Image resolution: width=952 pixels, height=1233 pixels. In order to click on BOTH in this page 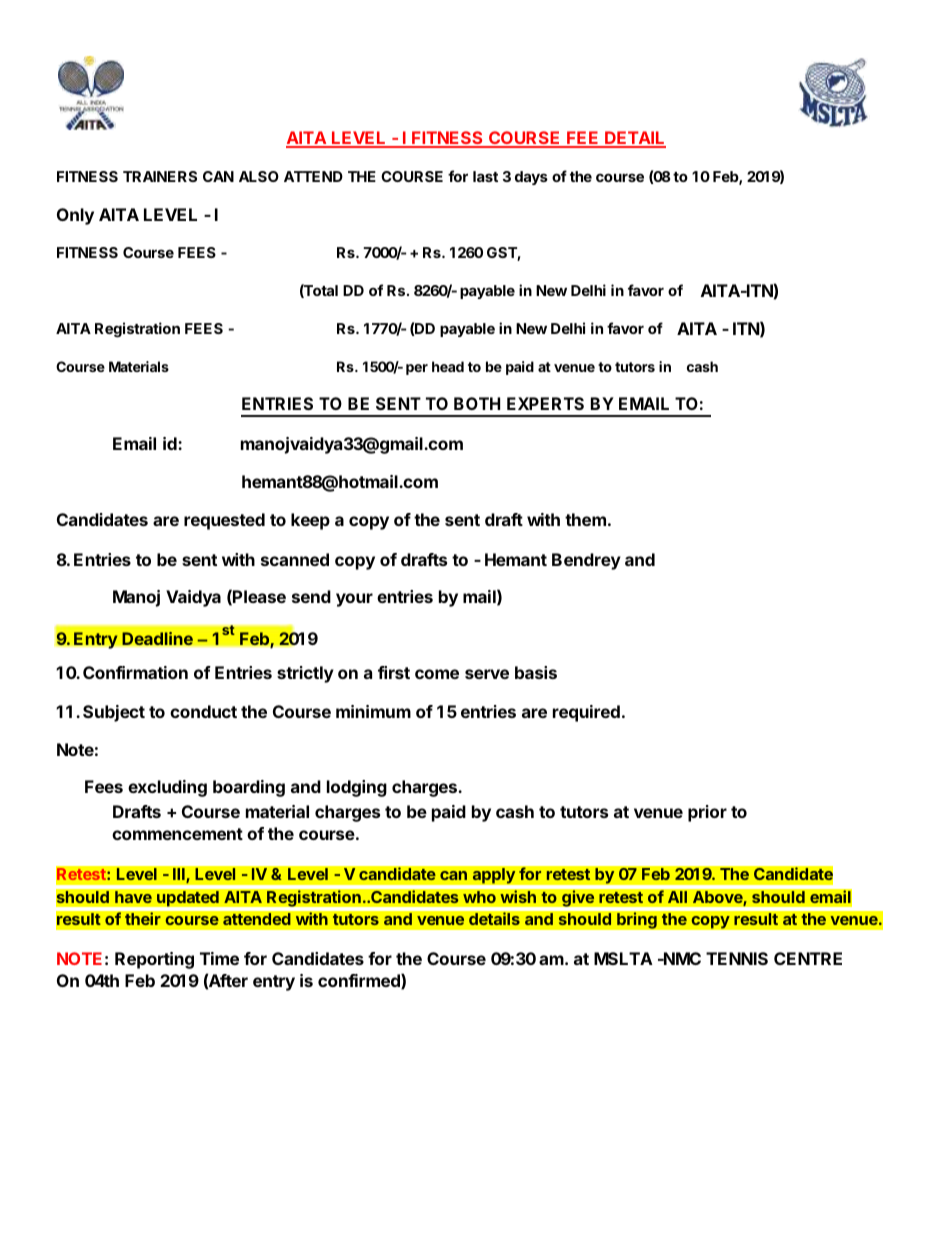, I will do `click(477, 403)`.
